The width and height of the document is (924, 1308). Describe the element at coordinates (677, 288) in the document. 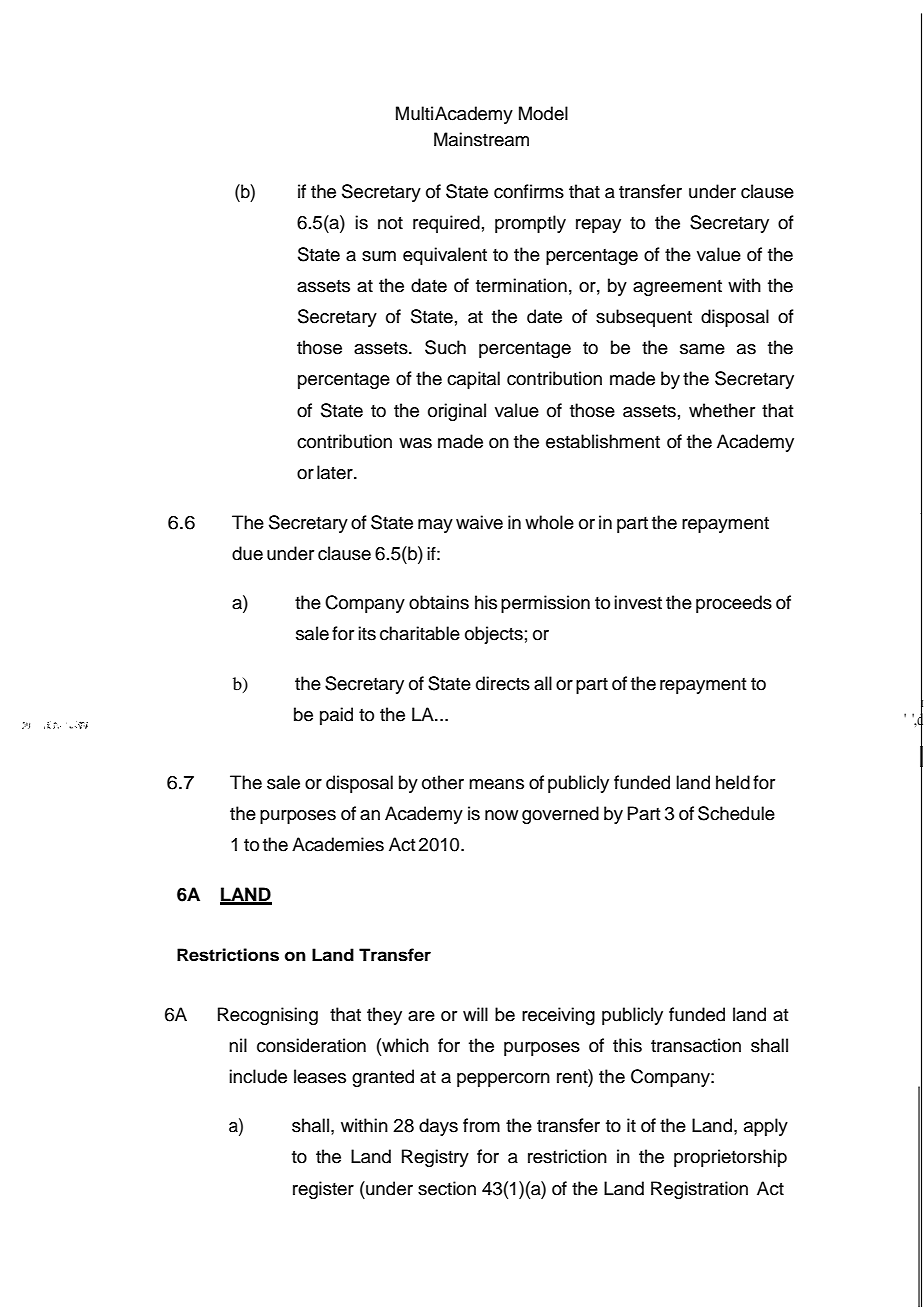

I see `agreement` at that location.
